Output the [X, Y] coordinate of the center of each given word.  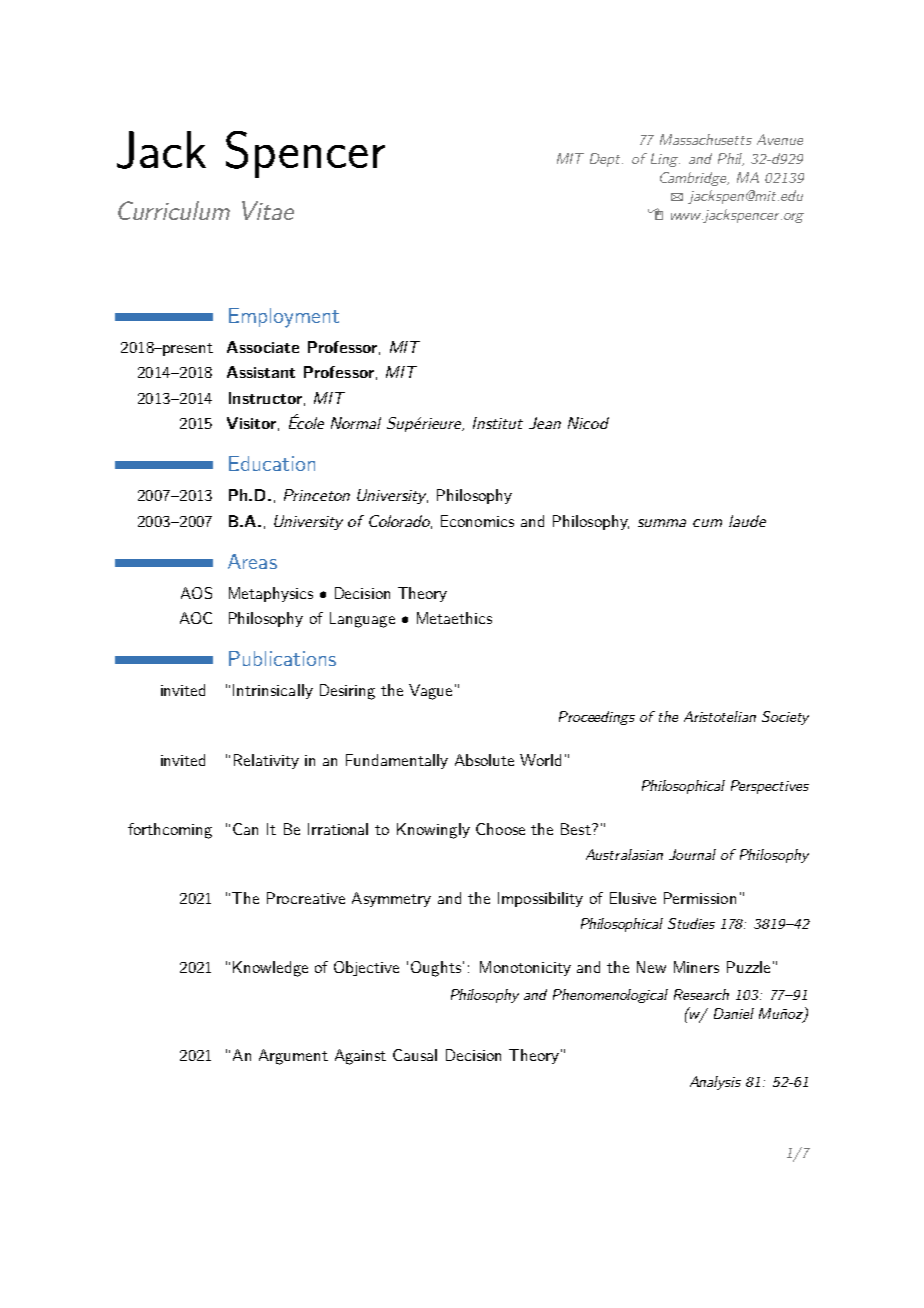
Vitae [268, 210]
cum [707, 523]
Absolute [484, 760]
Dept [606, 160]
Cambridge [694, 179]
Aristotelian [720, 716]
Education [272, 463]
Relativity [266, 761]
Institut [498, 423]
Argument [293, 1057]
